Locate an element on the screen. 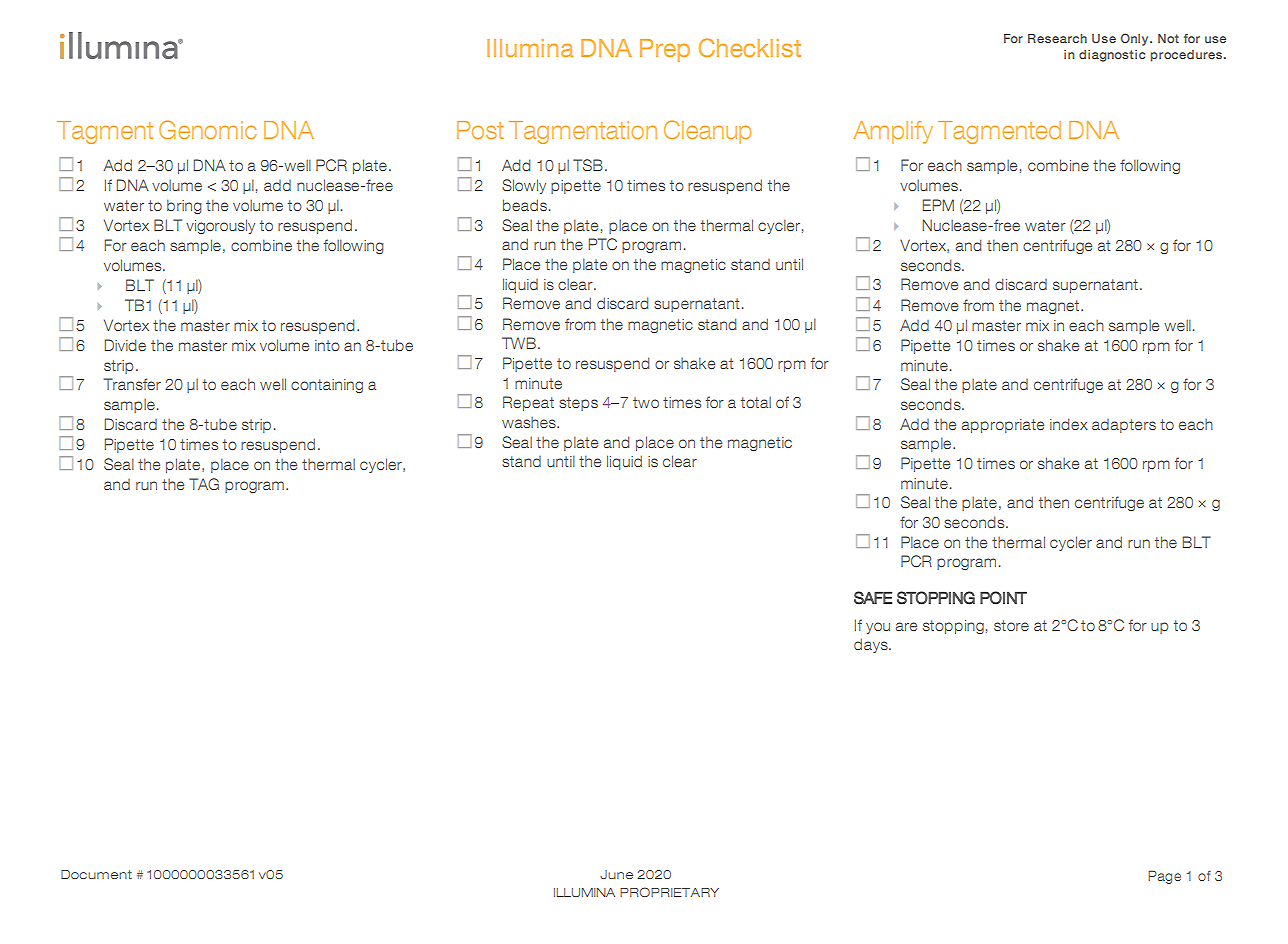 This screenshot has width=1288, height=944. June is located at coordinates (616, 874).
